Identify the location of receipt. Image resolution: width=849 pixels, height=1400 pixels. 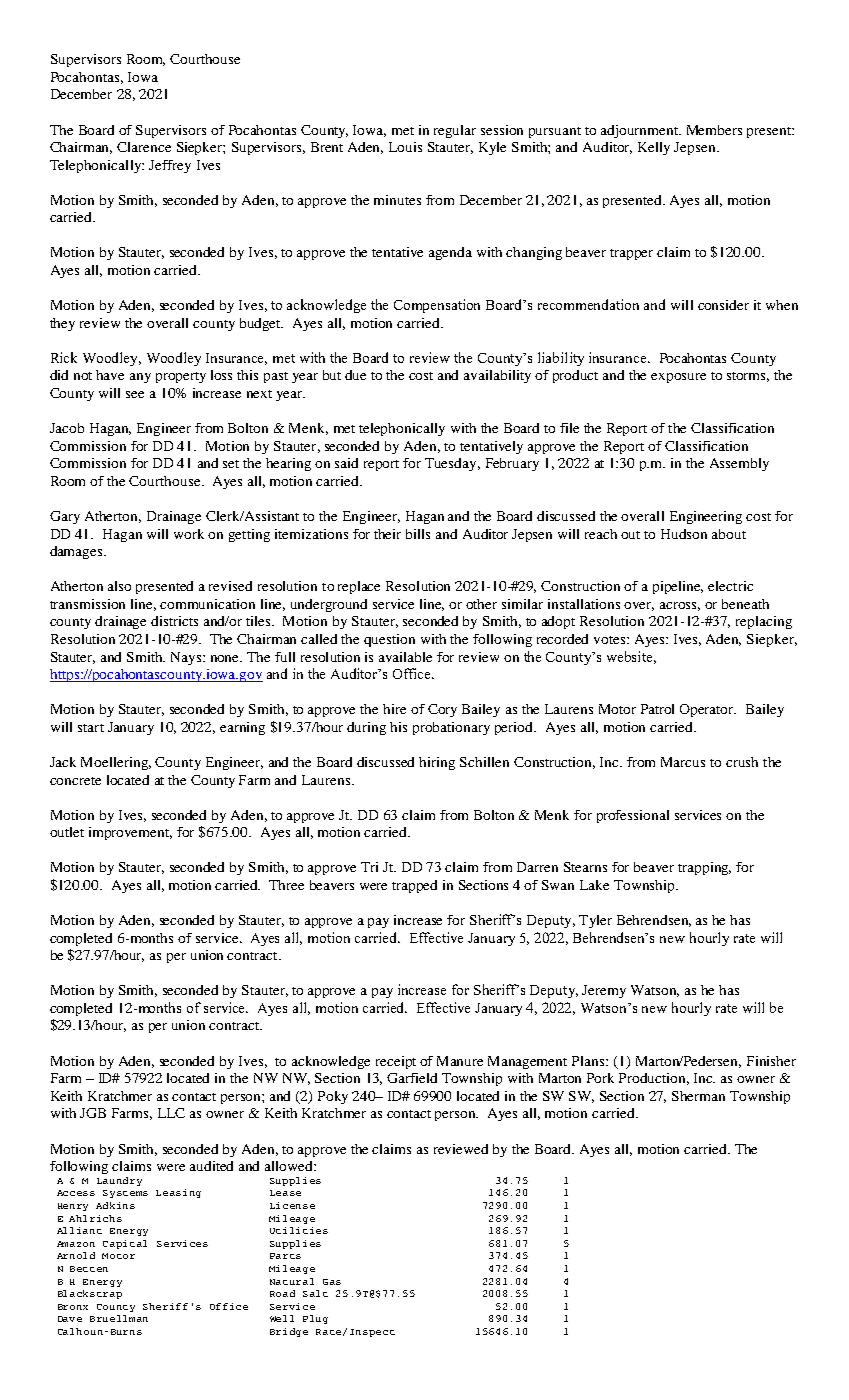
(396, 1062).
